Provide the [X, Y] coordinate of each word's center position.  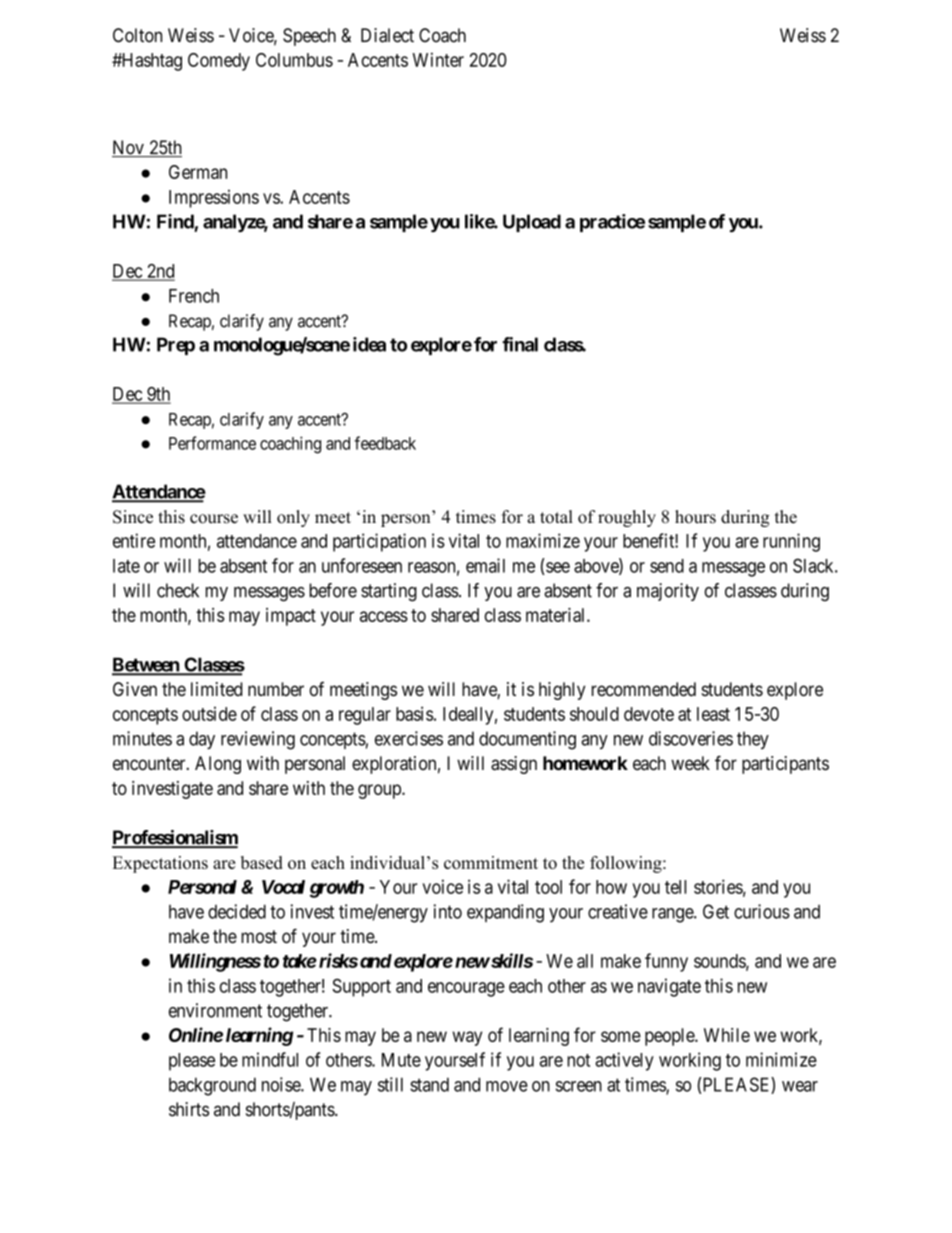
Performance [212, 443]
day [202, 740]
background [212, 1086]
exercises [409, 738]
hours [695, 517]
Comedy [219, 62]
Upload [532, 223]
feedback [385, 443]
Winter [438, 59]
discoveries [691, 738]
